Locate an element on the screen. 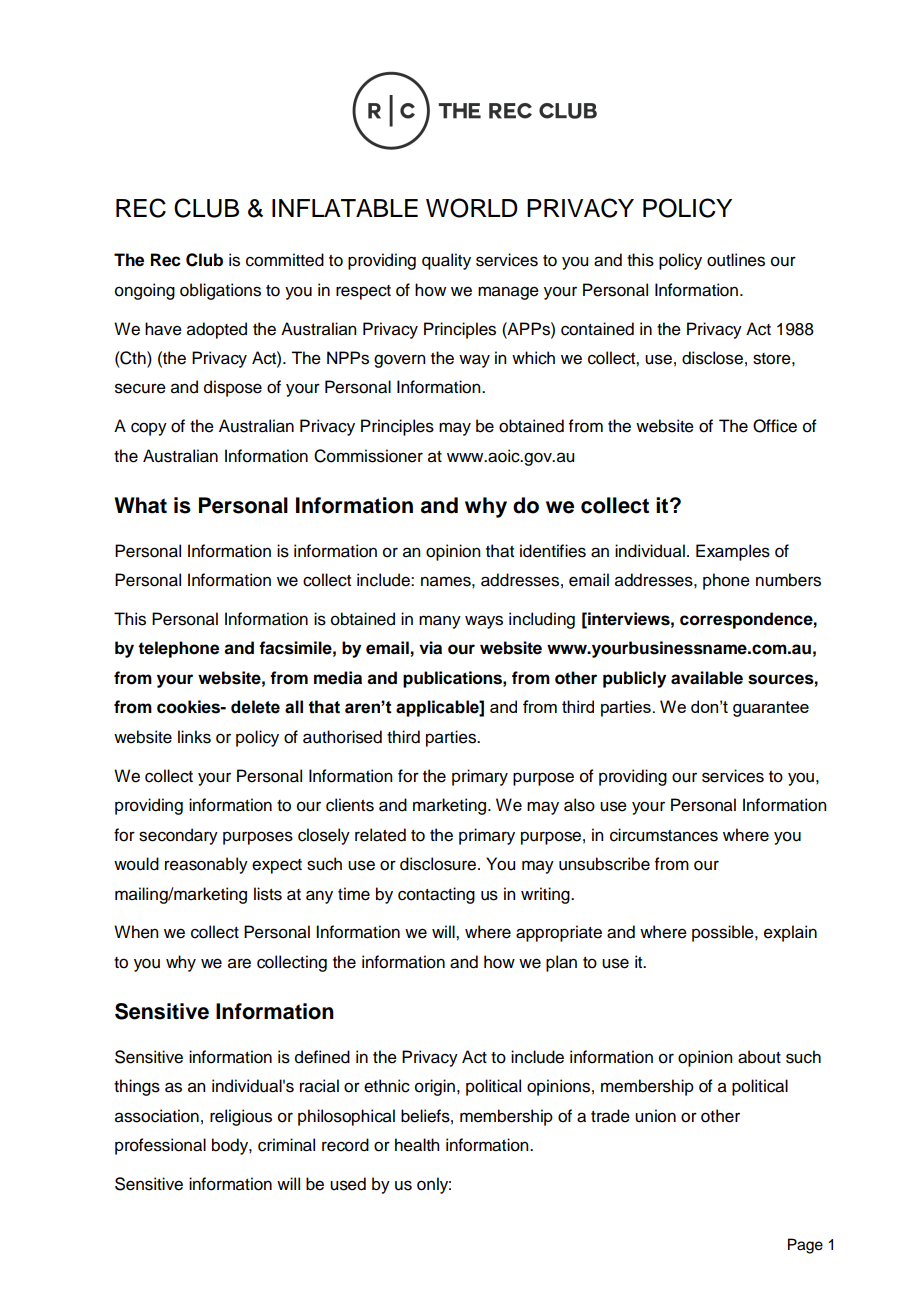 This screenshot has width=924, height=1308. via is located at coordinates (430, 648).
